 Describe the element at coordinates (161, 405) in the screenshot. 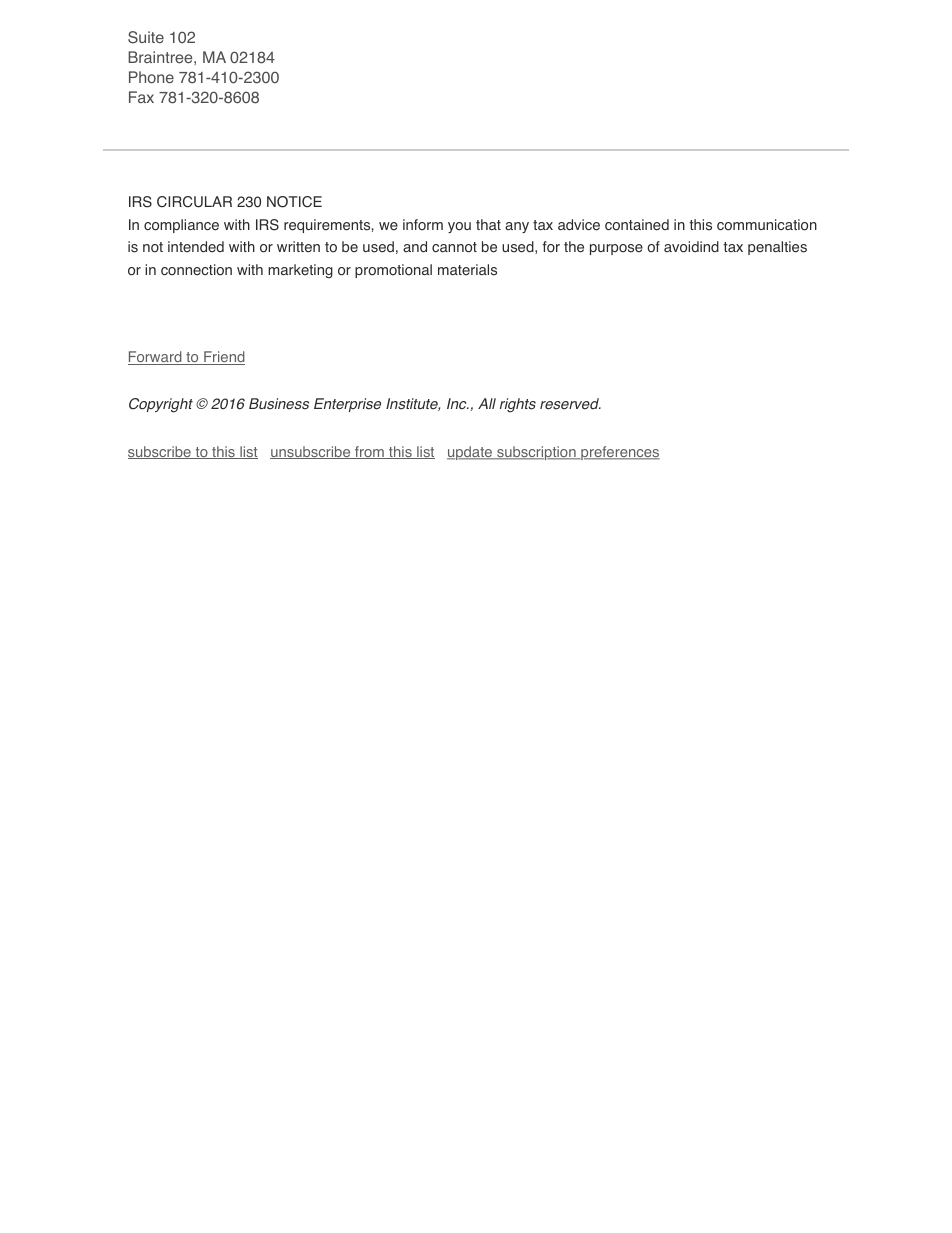

I see `Copyright` at that location.
